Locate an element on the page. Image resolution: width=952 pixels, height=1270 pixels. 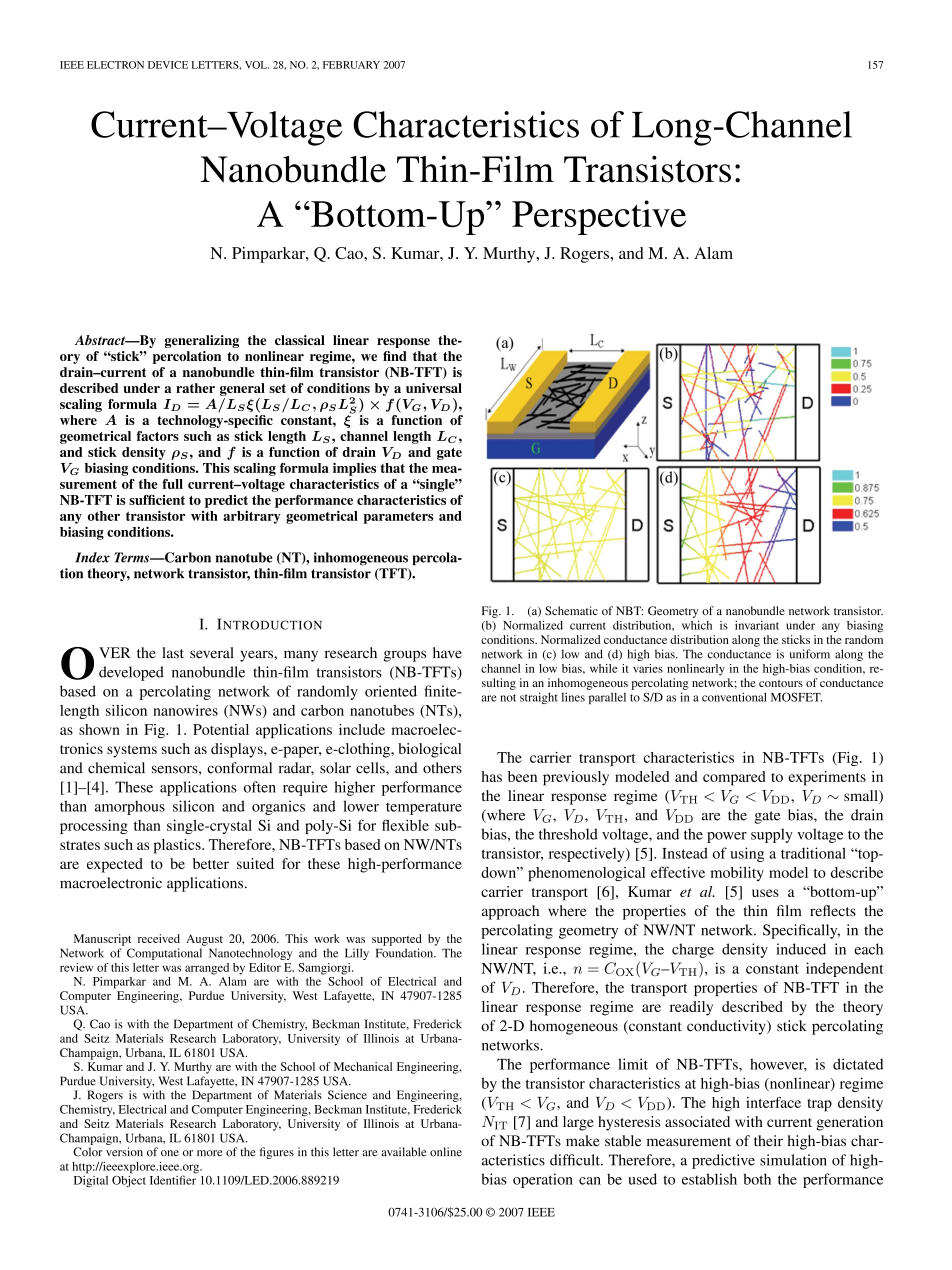
universal is located at coordinates (434, 388).
